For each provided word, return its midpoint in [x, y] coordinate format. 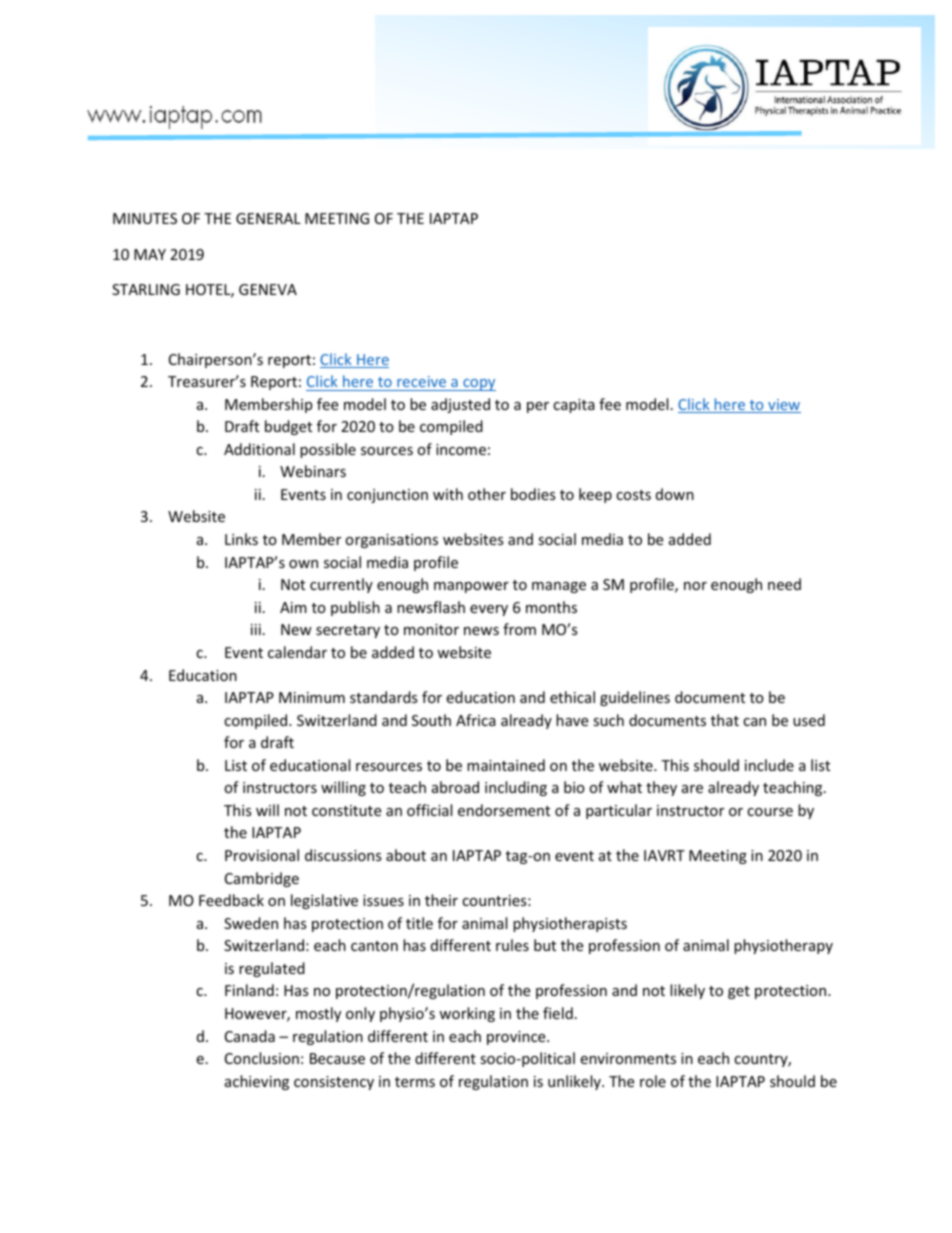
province [517, 1038]
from [519, 629]
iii [256, 629]
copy [478, 385]
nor [695, 586]
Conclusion [262, 1058]
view [783, 406]
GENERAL [268, 218]
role [653, 1081]
